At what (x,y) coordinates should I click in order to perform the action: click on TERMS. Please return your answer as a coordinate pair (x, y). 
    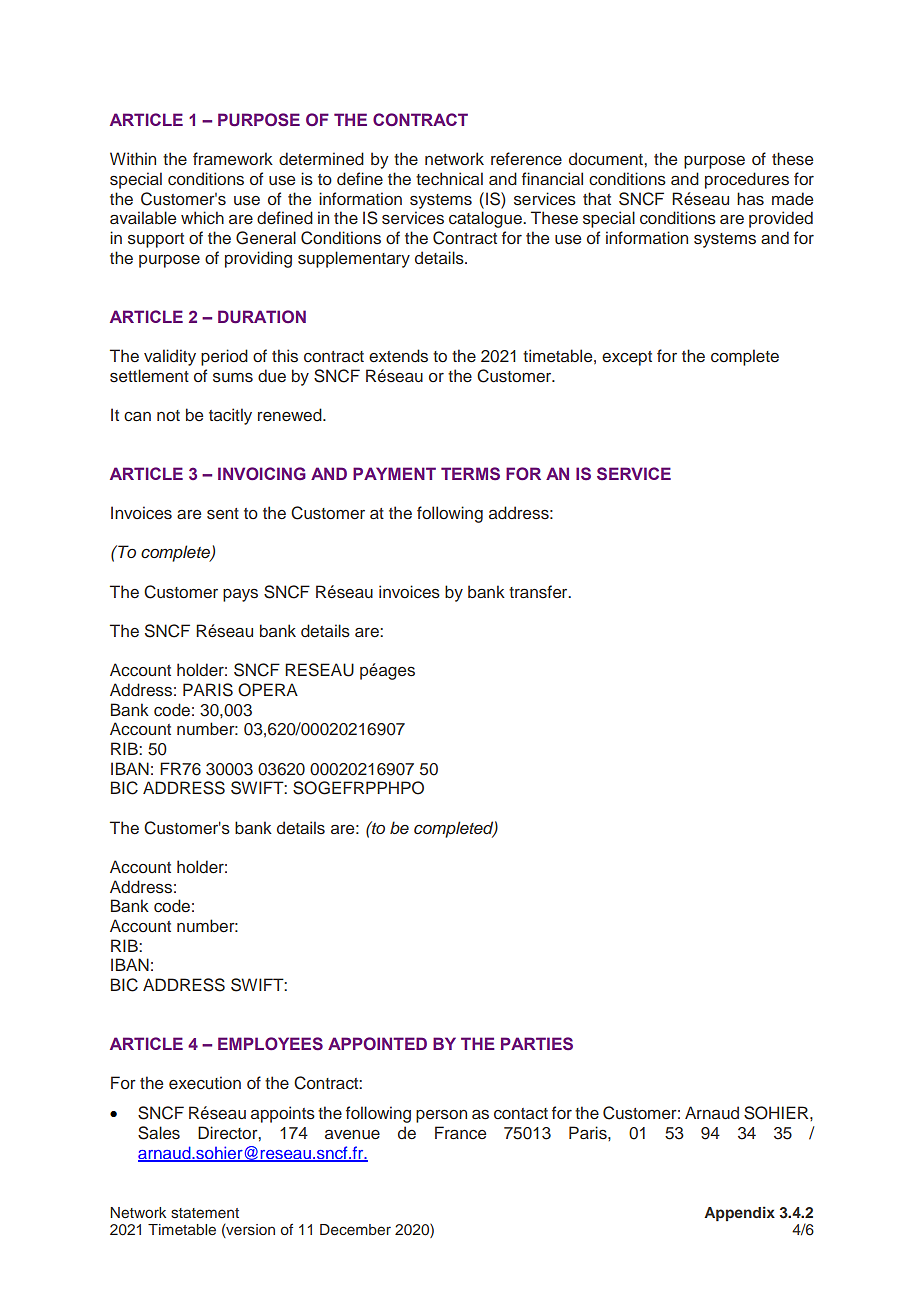
    Looking at the image, I should click on (470, 473).
